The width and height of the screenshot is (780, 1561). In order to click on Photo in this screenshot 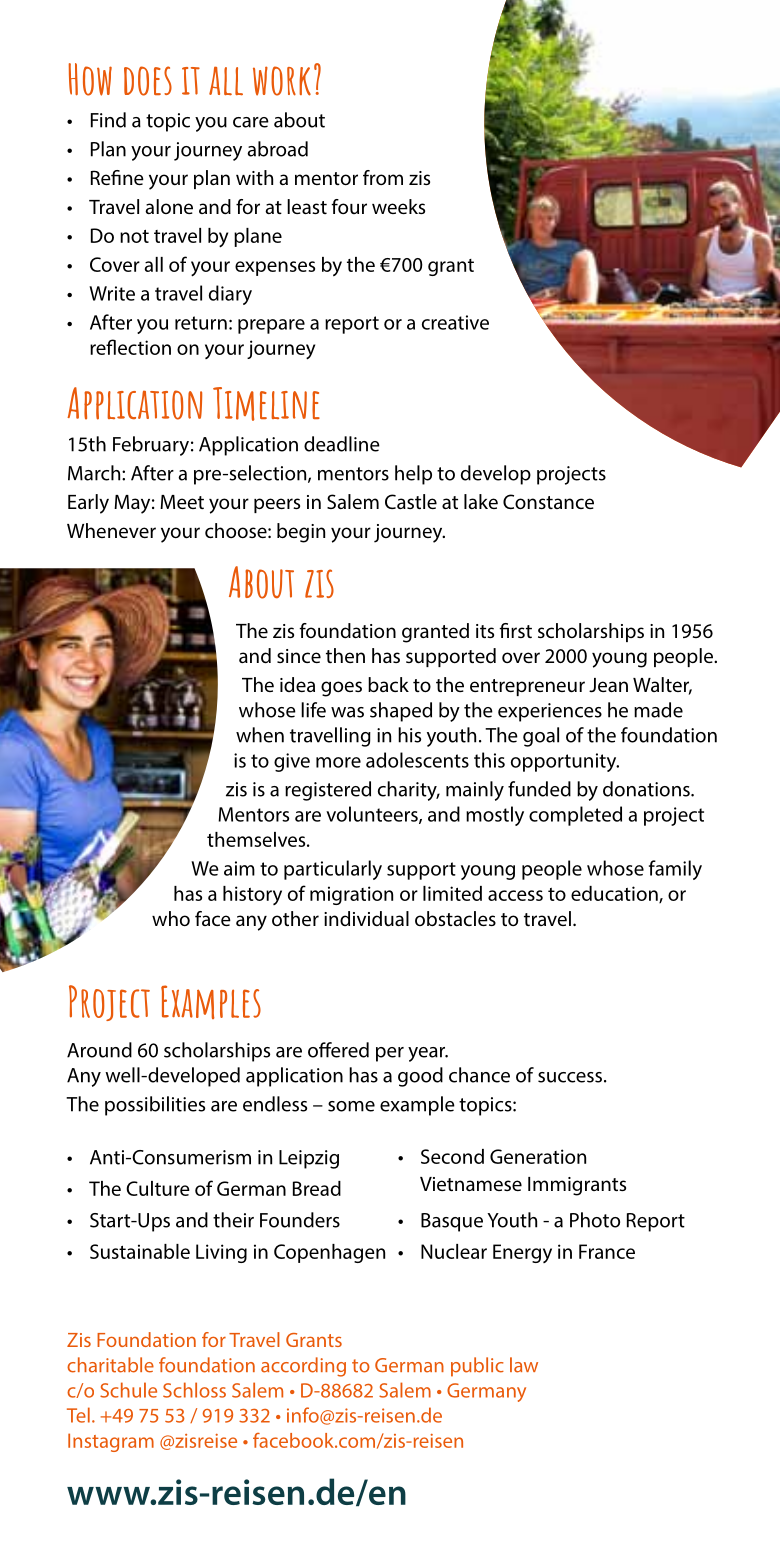, I will do `click(595, 1220)`.
